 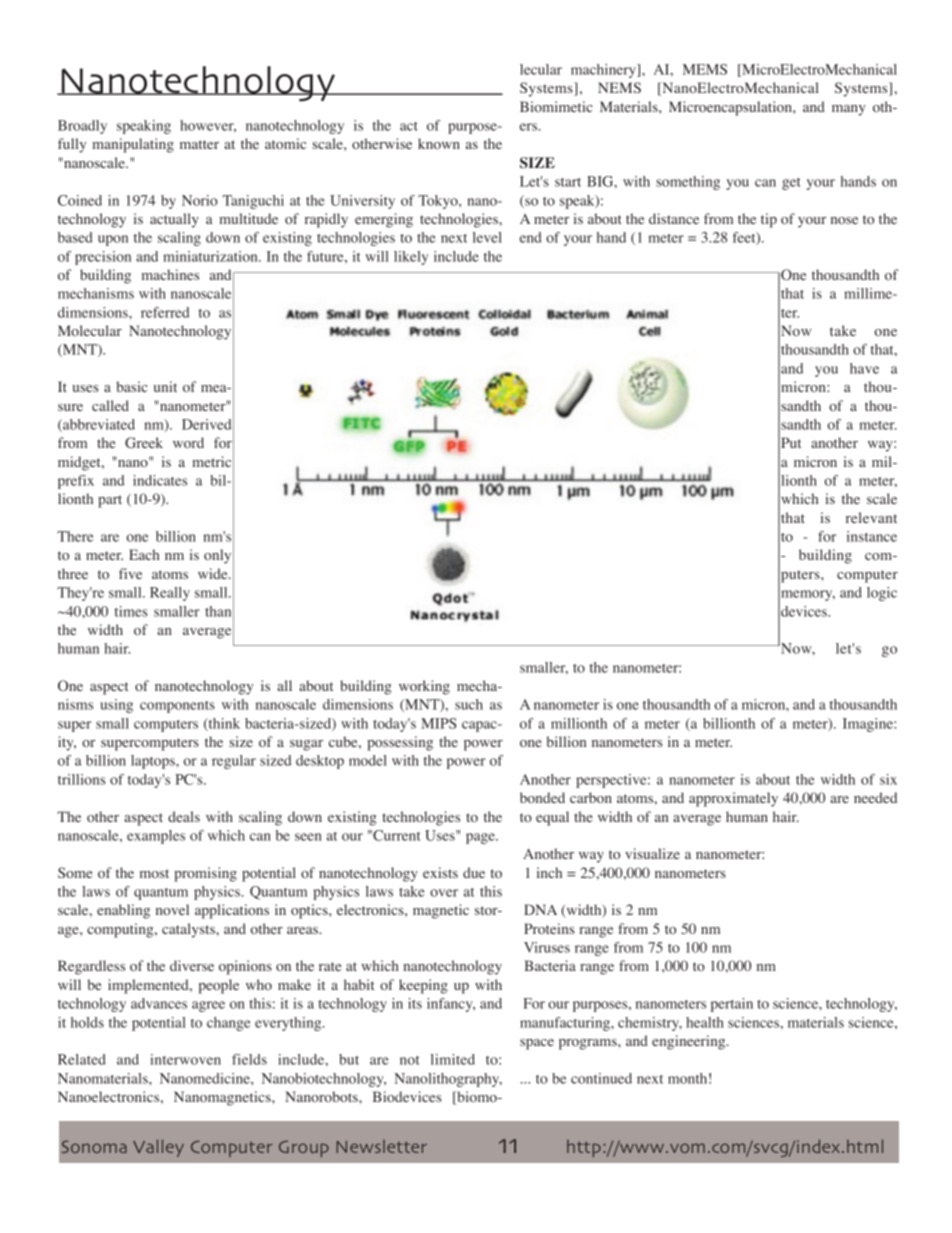 I want to click on Valley, so click(x=158, y=1148).
